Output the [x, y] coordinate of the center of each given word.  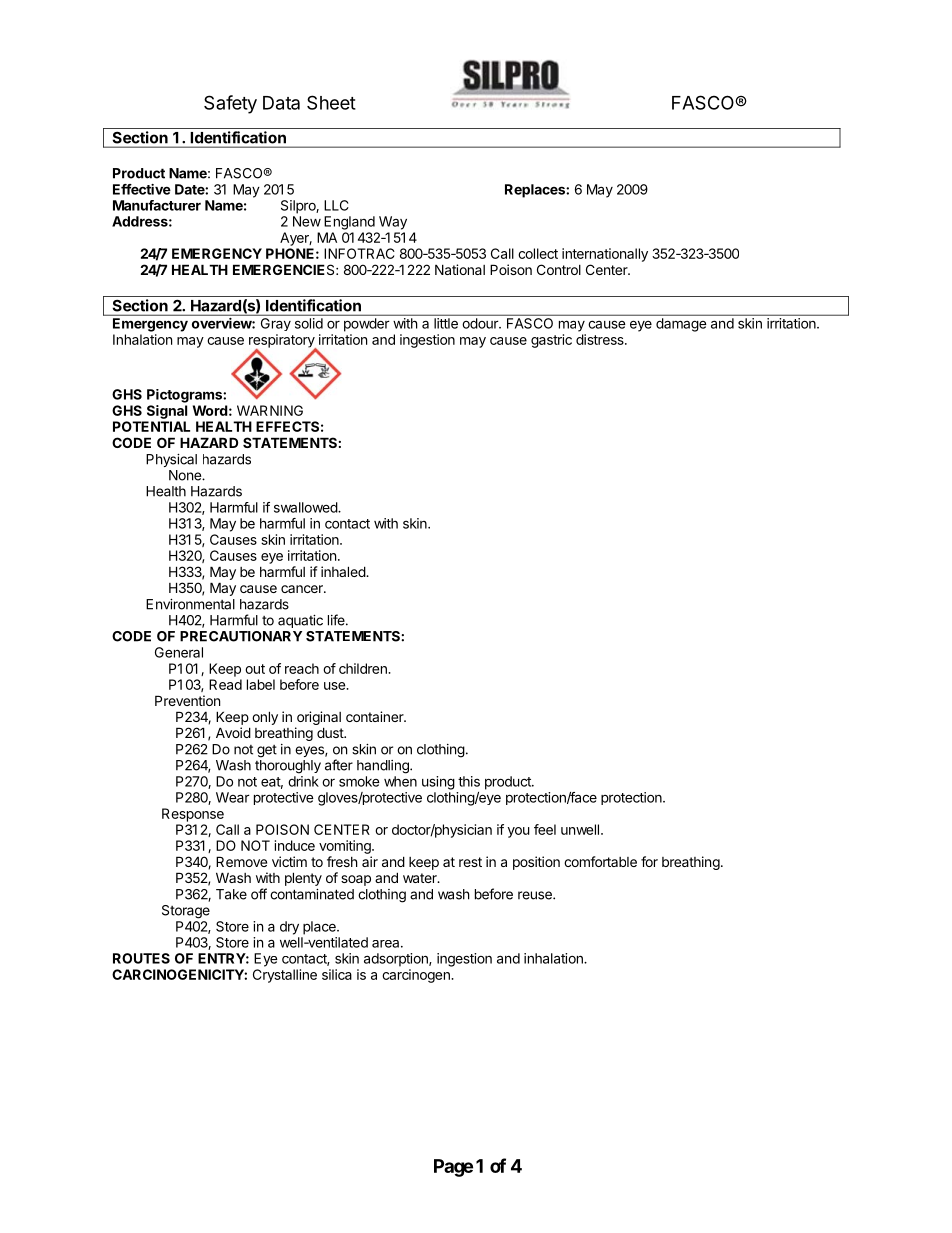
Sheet [331, 102]
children [364, 668]
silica [337, 974]
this [469, 781]
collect [538, 253]
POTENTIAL [151, 426]
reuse [536, 895]
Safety [230, 104]
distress [601, 339]
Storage [186, 912]
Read [225, 684]
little [446, 323]
